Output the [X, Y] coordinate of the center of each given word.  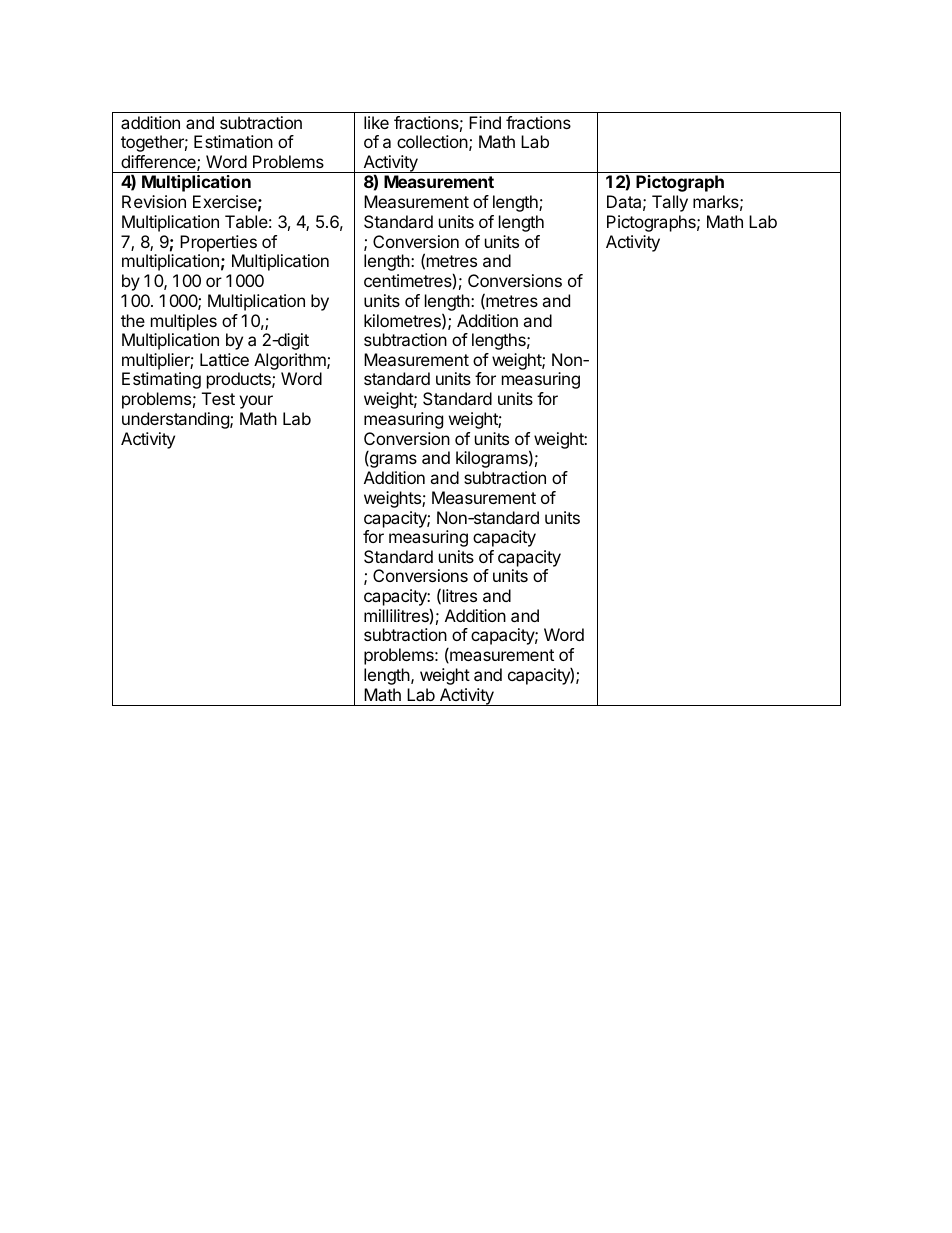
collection [432, 141]
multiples [184, 322]
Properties [218, 243]
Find [485, 122]
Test [218, 398]
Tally [670, 203]
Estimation [233, 141]
